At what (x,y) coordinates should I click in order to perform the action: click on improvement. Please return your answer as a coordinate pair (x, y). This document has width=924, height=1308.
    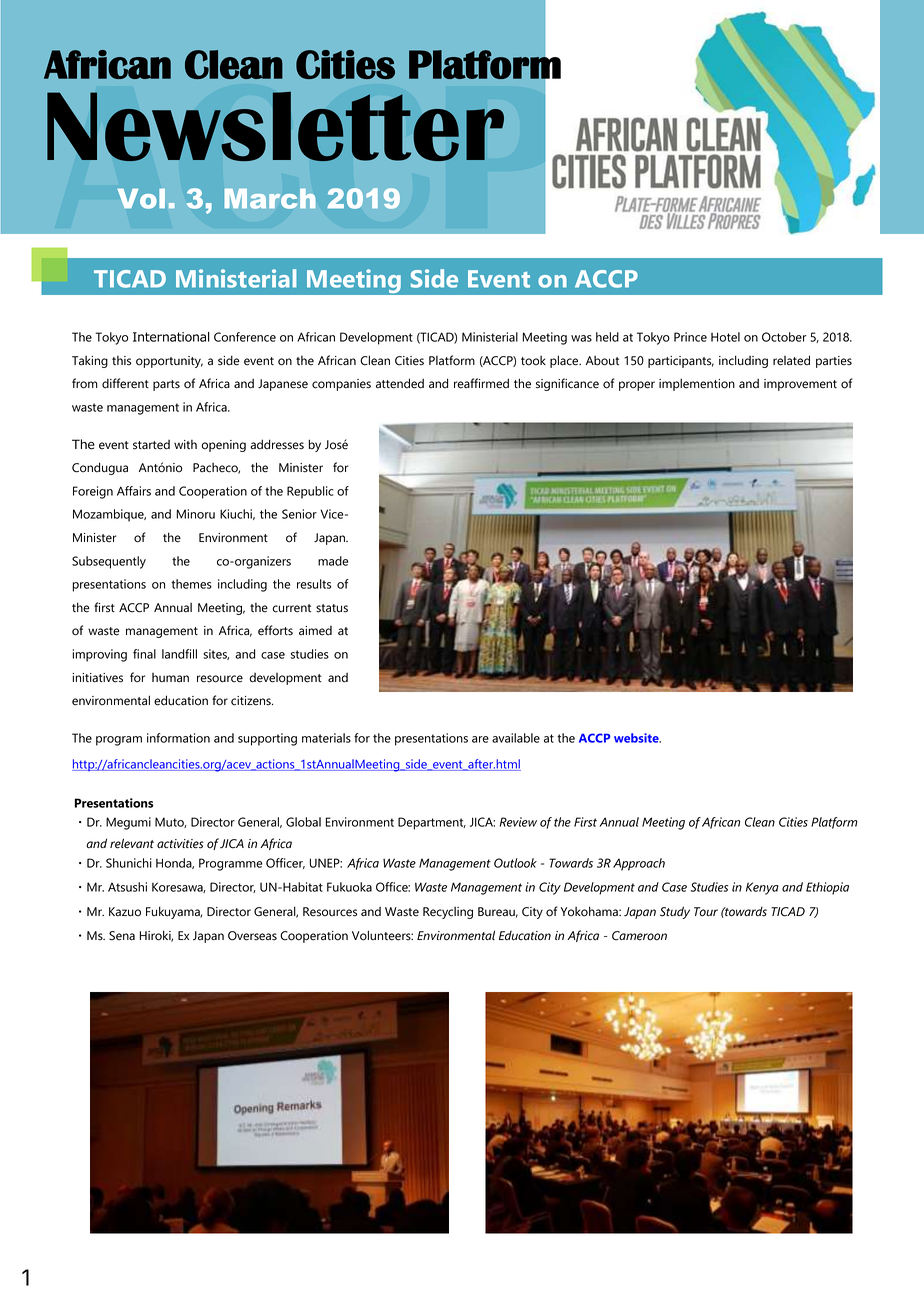
    Looking at the image, I should click on (800, 385).
